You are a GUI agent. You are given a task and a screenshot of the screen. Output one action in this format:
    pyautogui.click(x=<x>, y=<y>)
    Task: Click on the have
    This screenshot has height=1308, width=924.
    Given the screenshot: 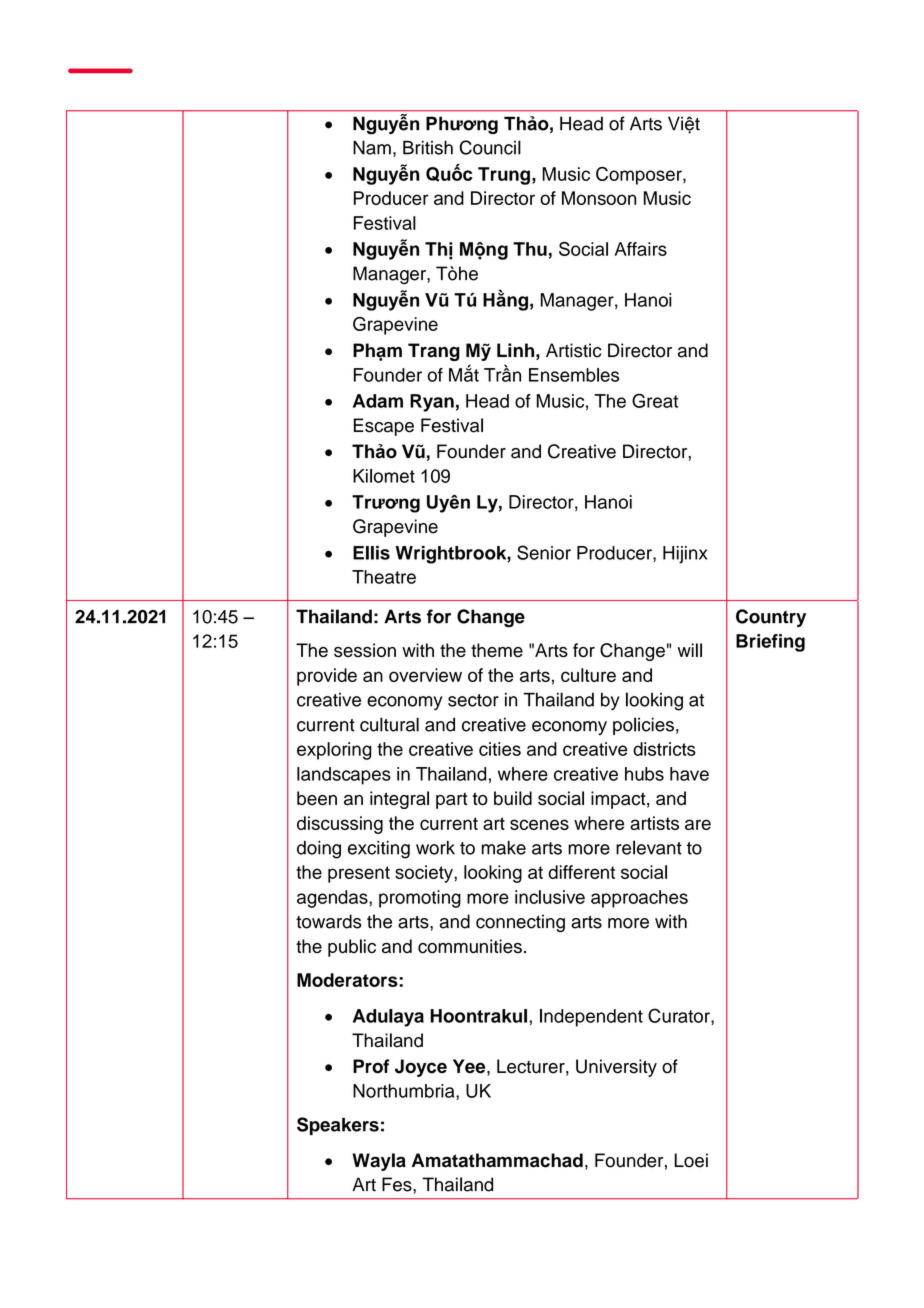 What is the action you would take?
    pyautogui.click(x=689, y=774)
